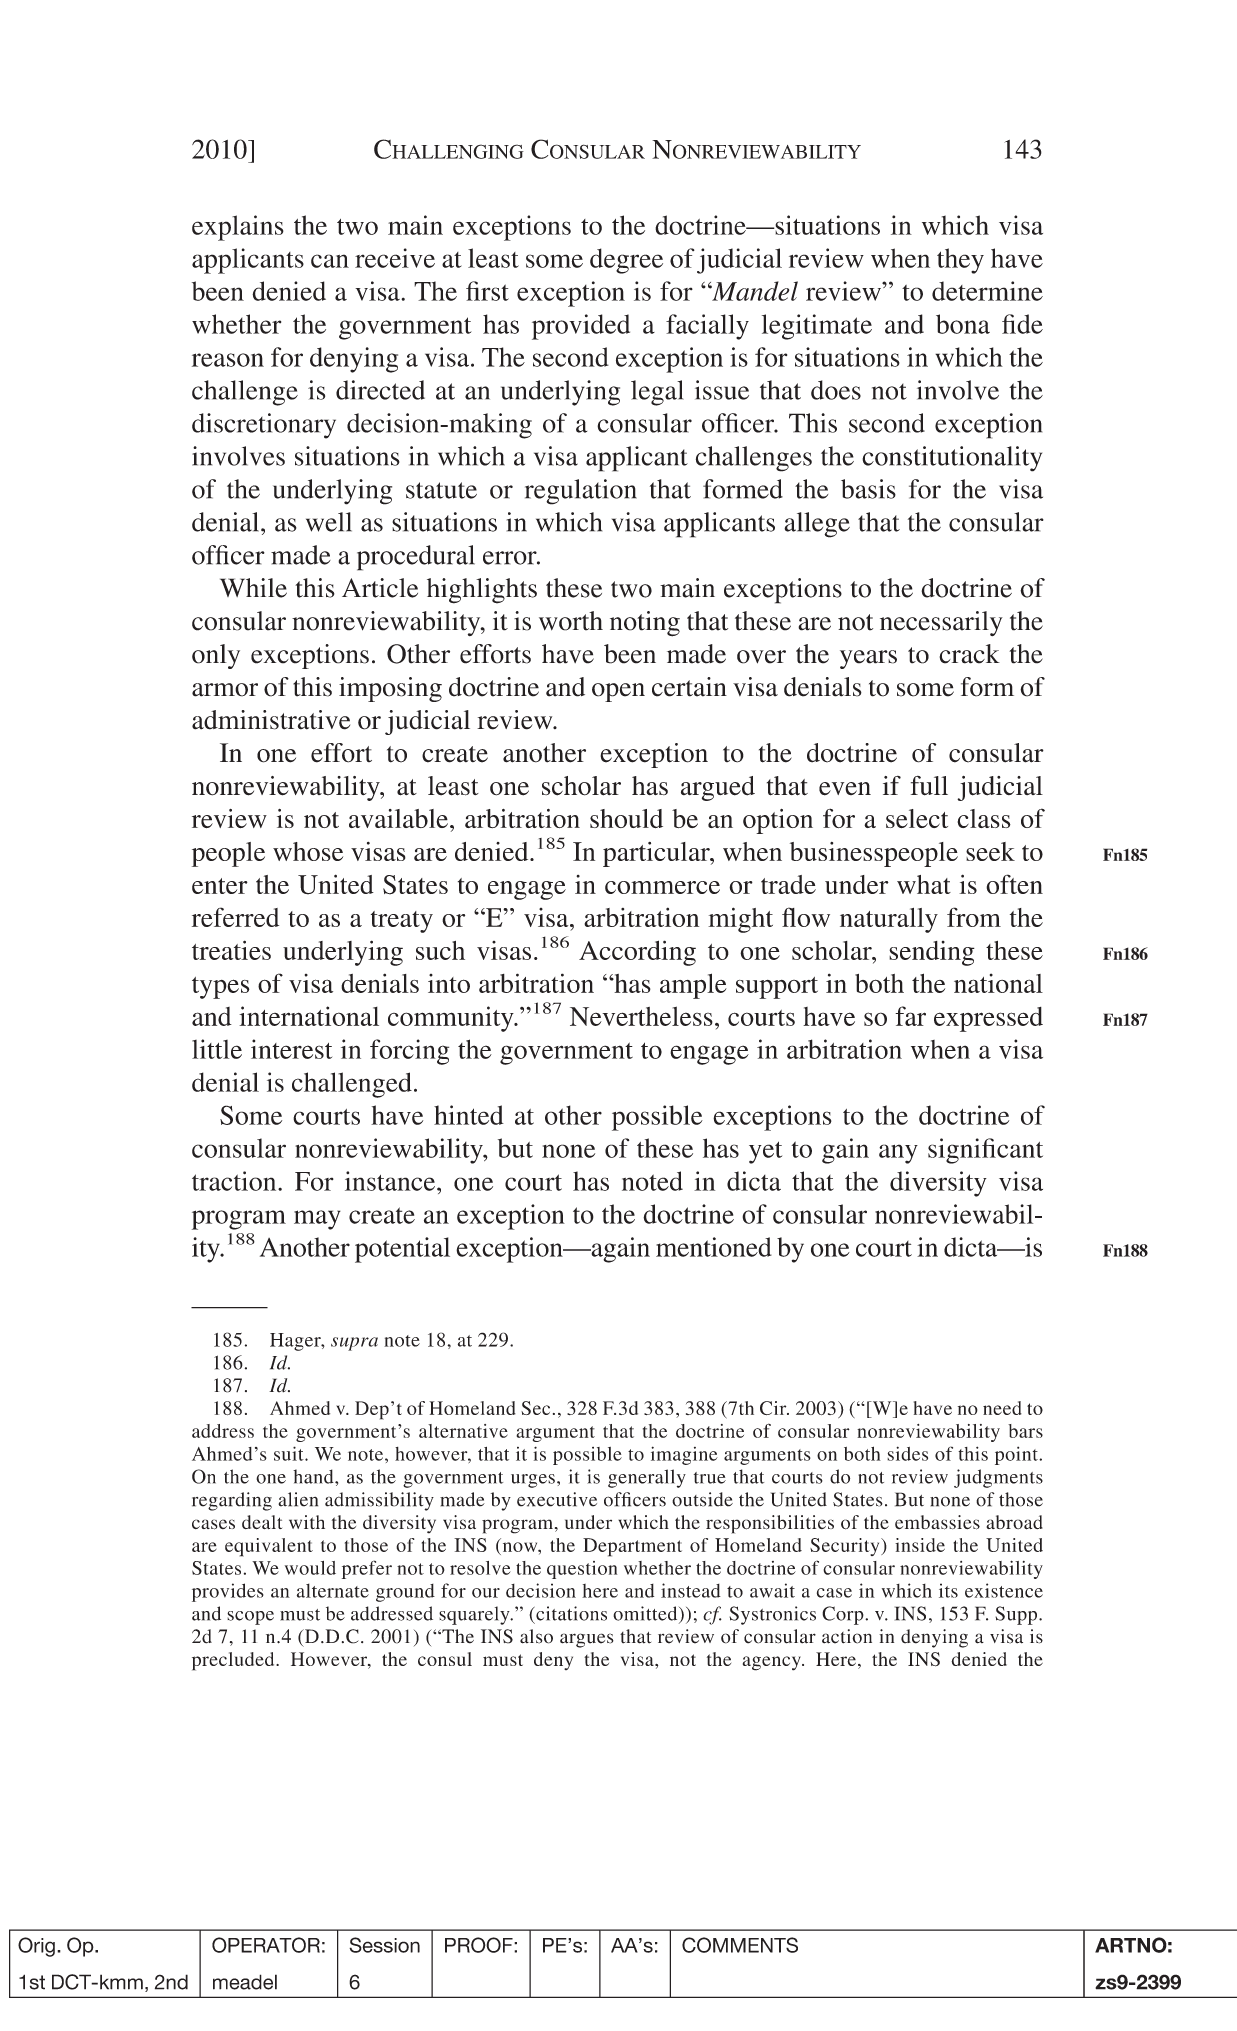 This document has width=1237, height=2031. Describe the element at coordinates (487, 291) in the document. I see `first` at that location.
